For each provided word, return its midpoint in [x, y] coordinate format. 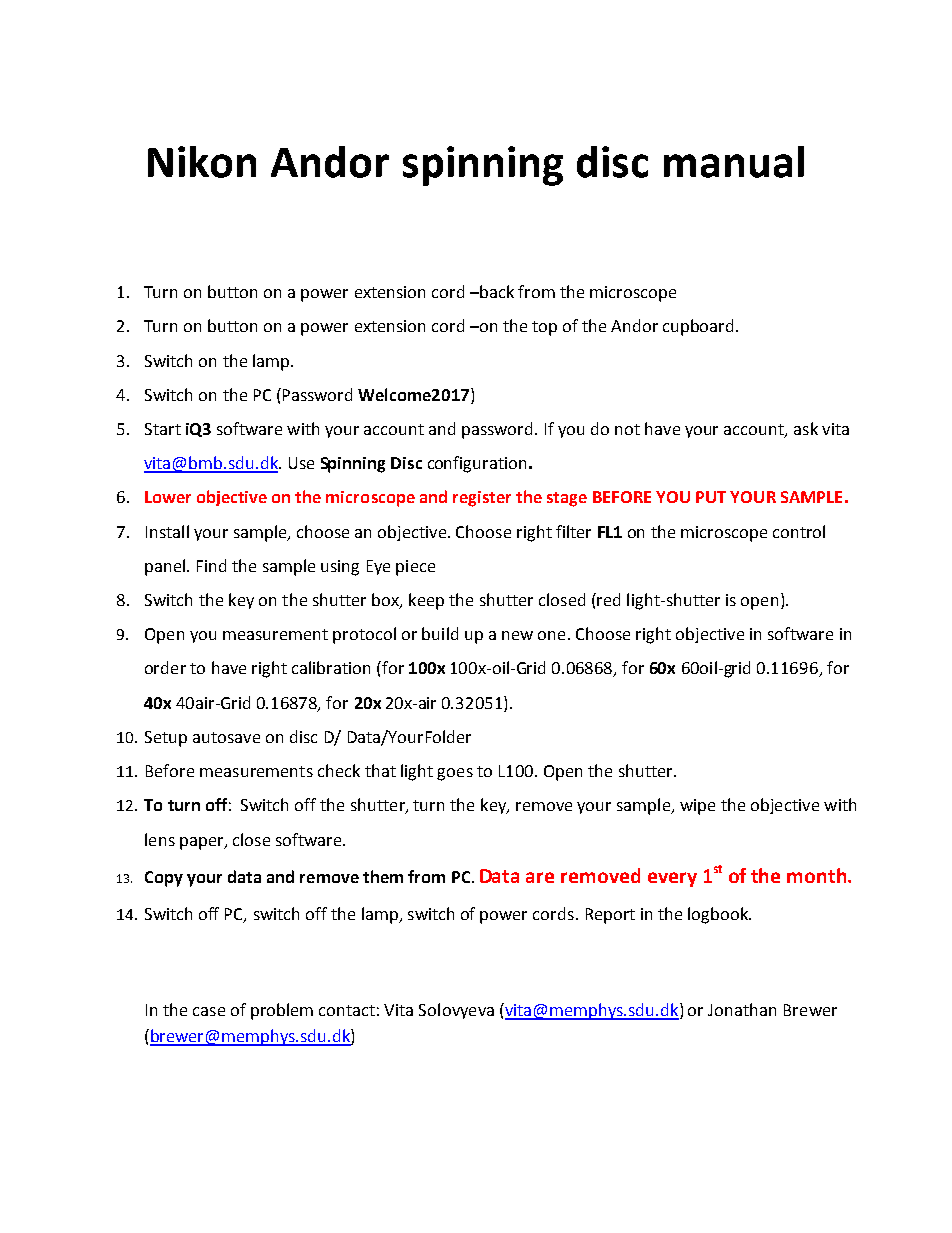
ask [806, 428]
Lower [168, 497]
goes [455, 774]
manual [734, 162]
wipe [697, 807]
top [544, 328]
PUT [711, 497]
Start [163, 429]
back [496, 291]
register [482, 499]
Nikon [202, 162]
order [165, 667]
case [209, 1011]
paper [203, 843]
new [517, 635]
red [608, 599]
